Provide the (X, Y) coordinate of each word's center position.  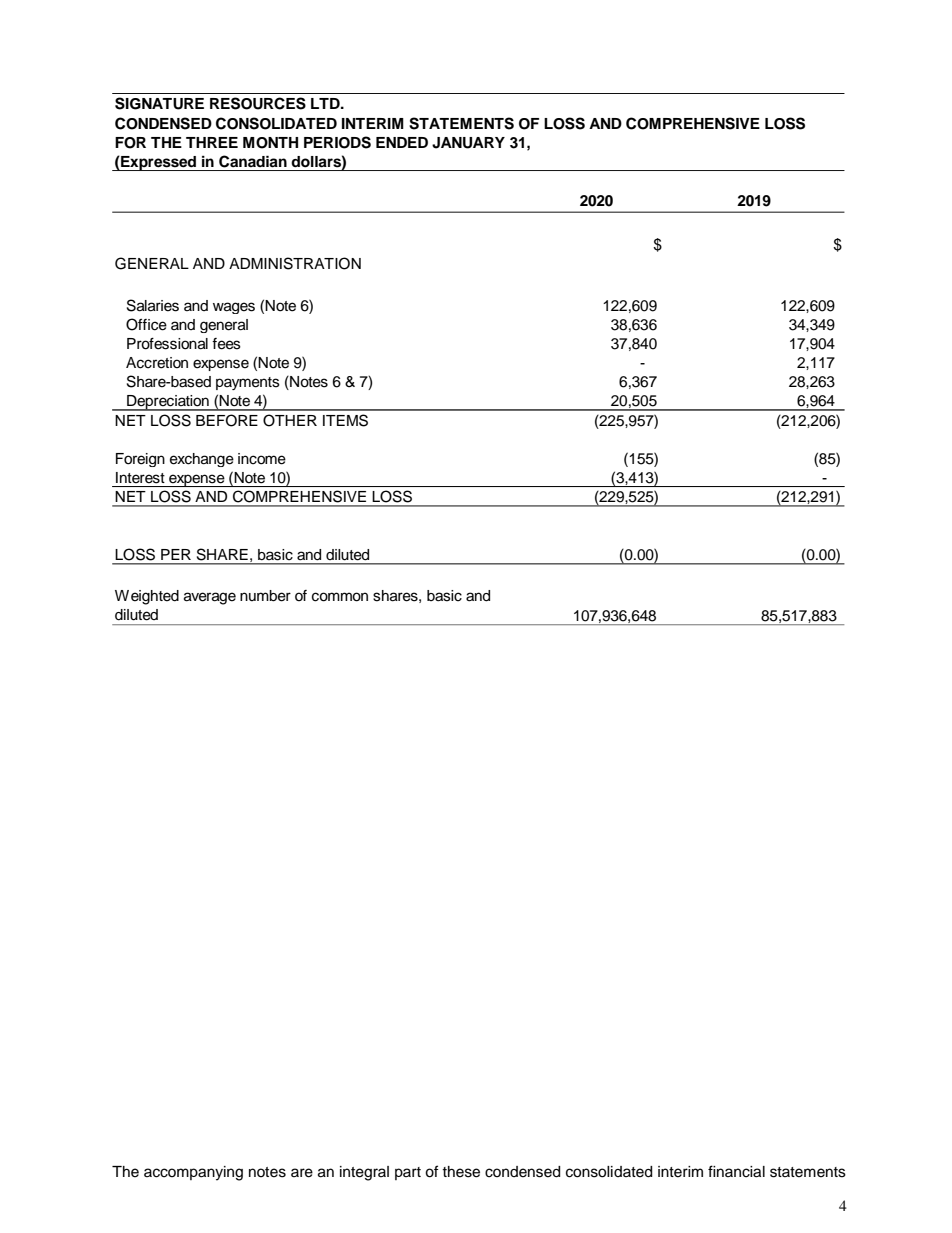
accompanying (193, 1173)
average (210, 598)
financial (736, 1171)
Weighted (147, 597)
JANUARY (468, 143)
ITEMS (345, 420)
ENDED (402, 142)
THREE (212, 142)
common (340, 597)
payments (248, 383)
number (265, 596)
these (461, 1172)
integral (364, 1173)
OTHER (290, 420)
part (408, 1173)
